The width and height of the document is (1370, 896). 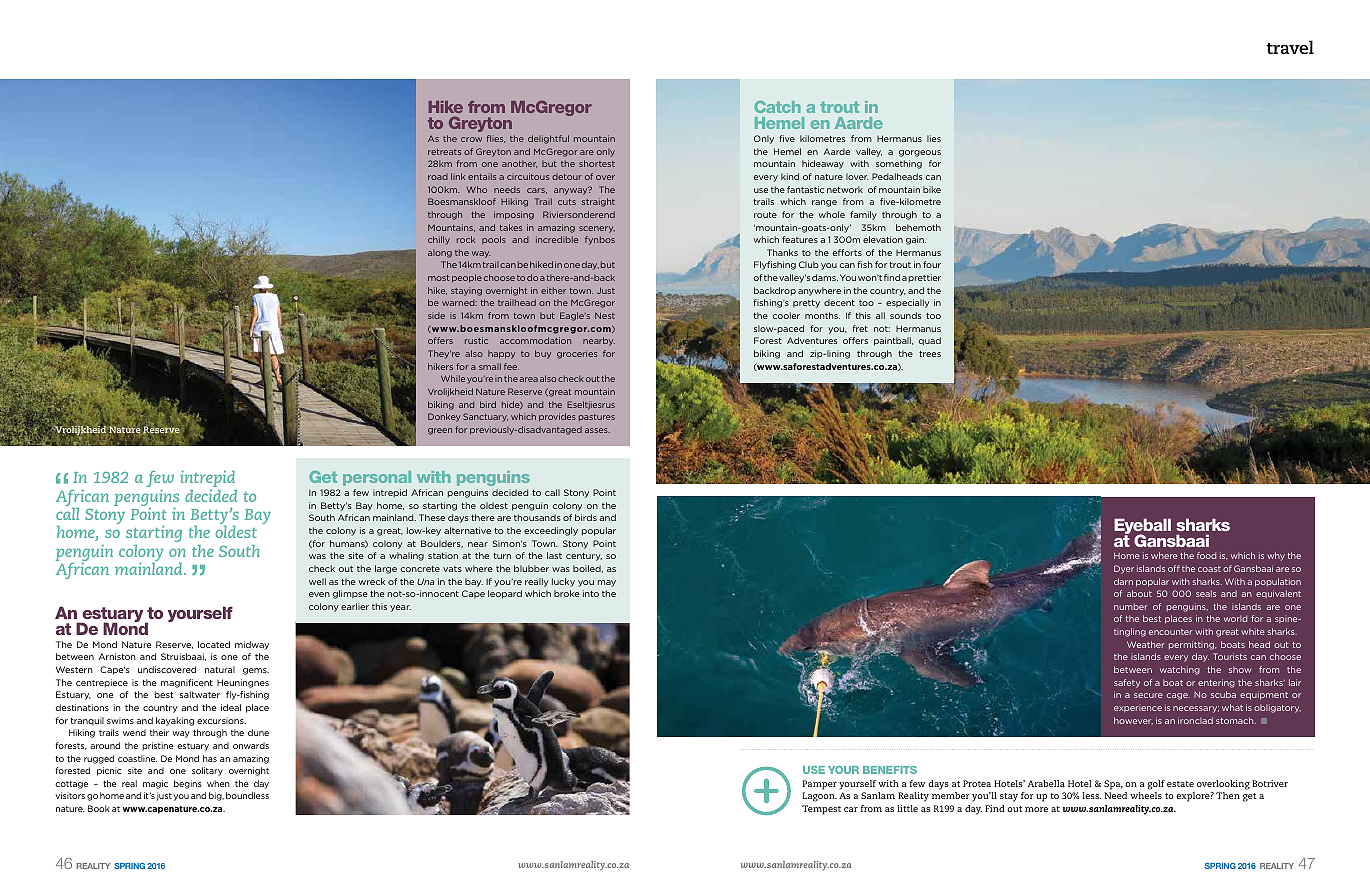 What do you see at coordinates (777, 107) in the document?
I see `Catch` at bounding box center [777, 107].
